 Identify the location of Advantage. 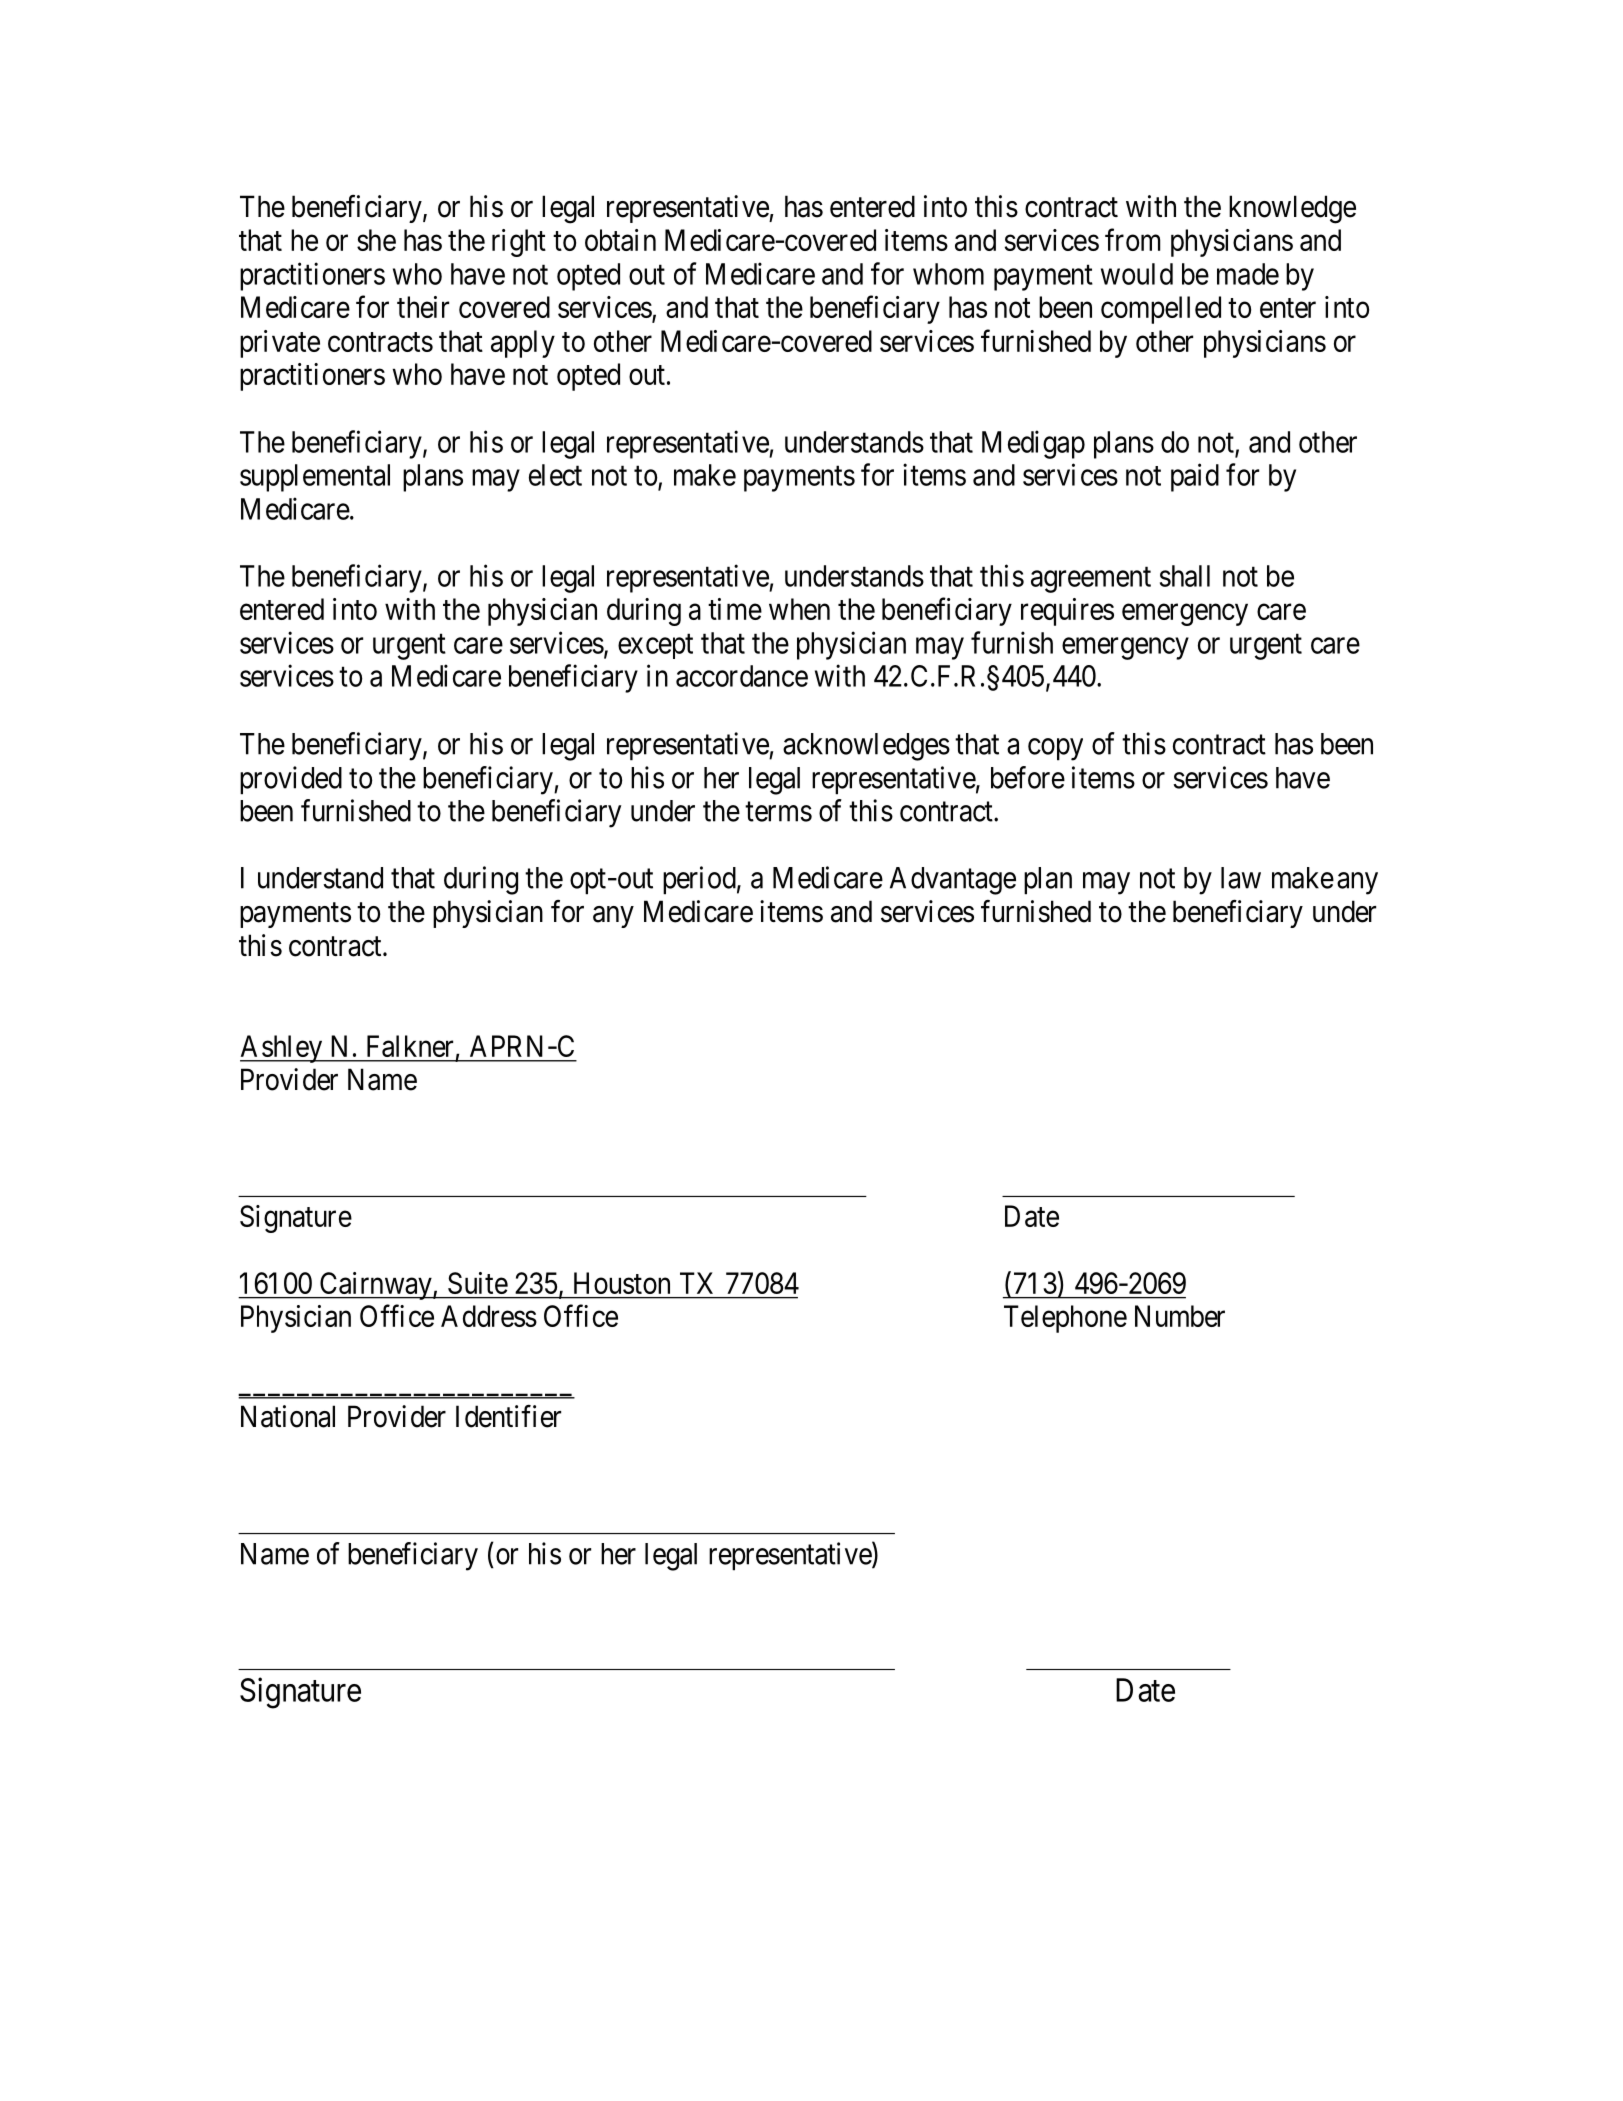
(953, 881).
